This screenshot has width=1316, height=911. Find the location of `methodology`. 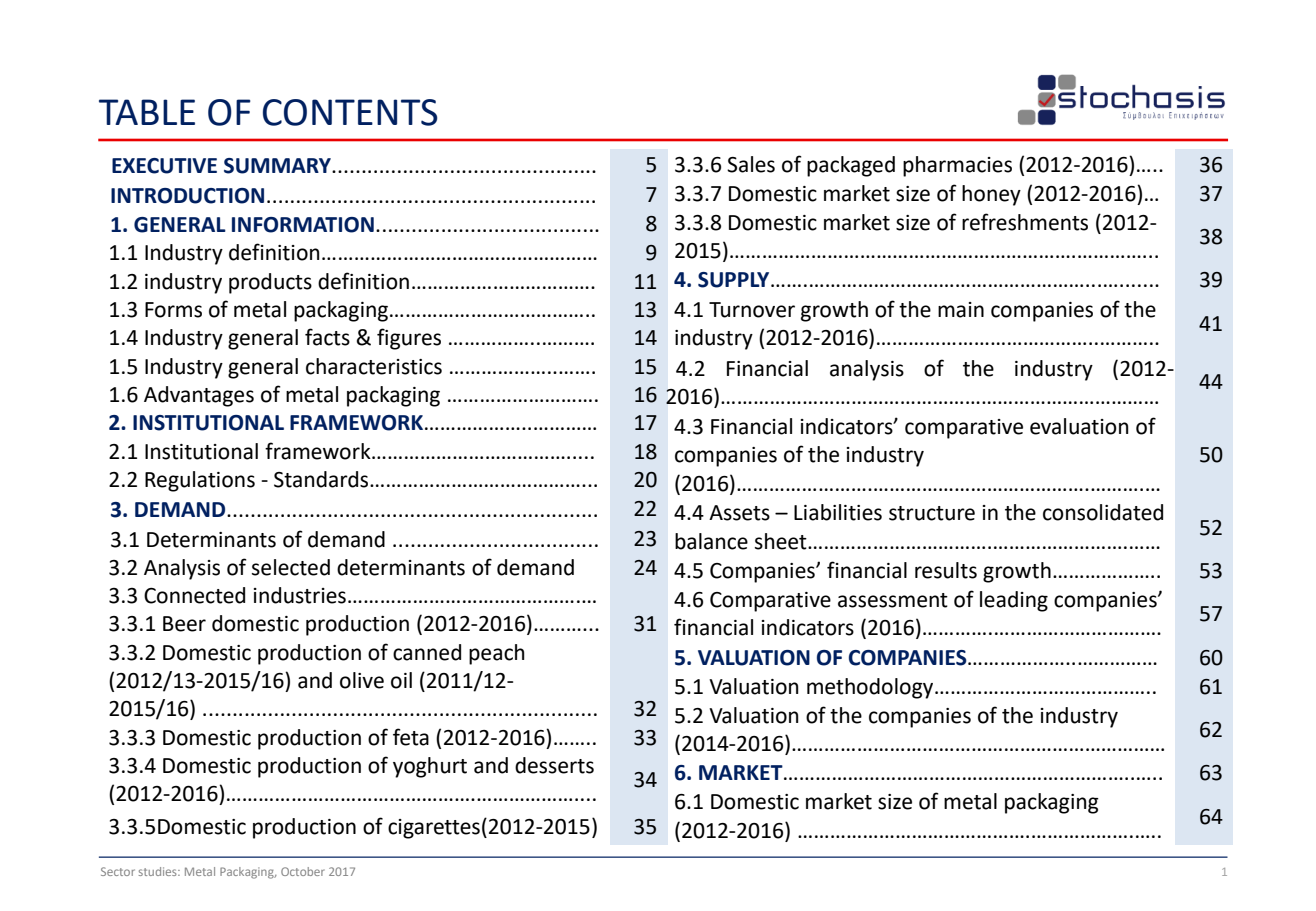

methodology is located at coordinates (871, 688).
